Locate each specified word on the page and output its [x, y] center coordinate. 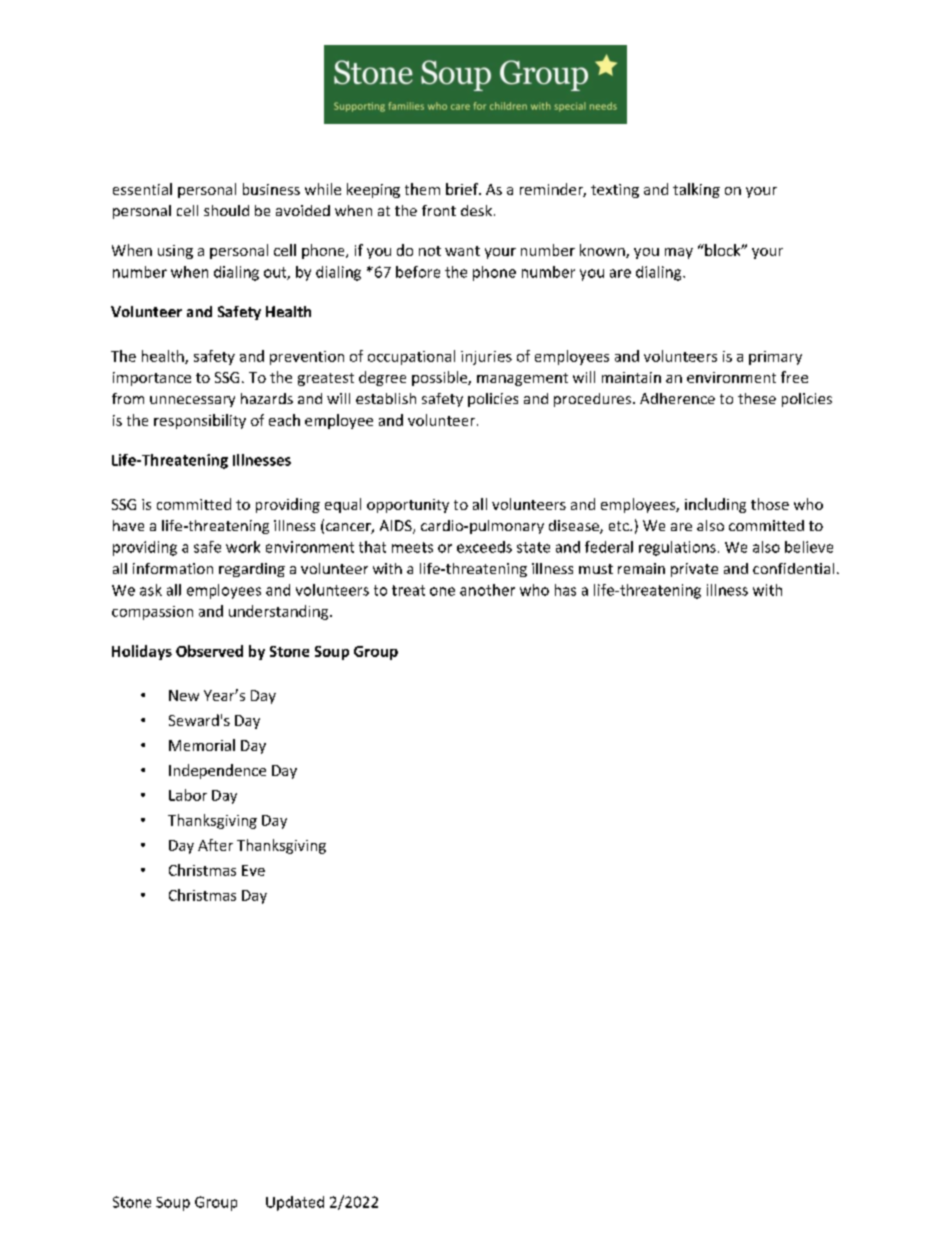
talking [696, 190]
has [565, 590]
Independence [217, 771]
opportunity [408, 506]
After [215, 845]
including [715, 505]
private [694, 570]
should [226, 210]
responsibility [200, 421]
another [487, 590]
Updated [295, 1203]
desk [476, 210]
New [184, 695]
